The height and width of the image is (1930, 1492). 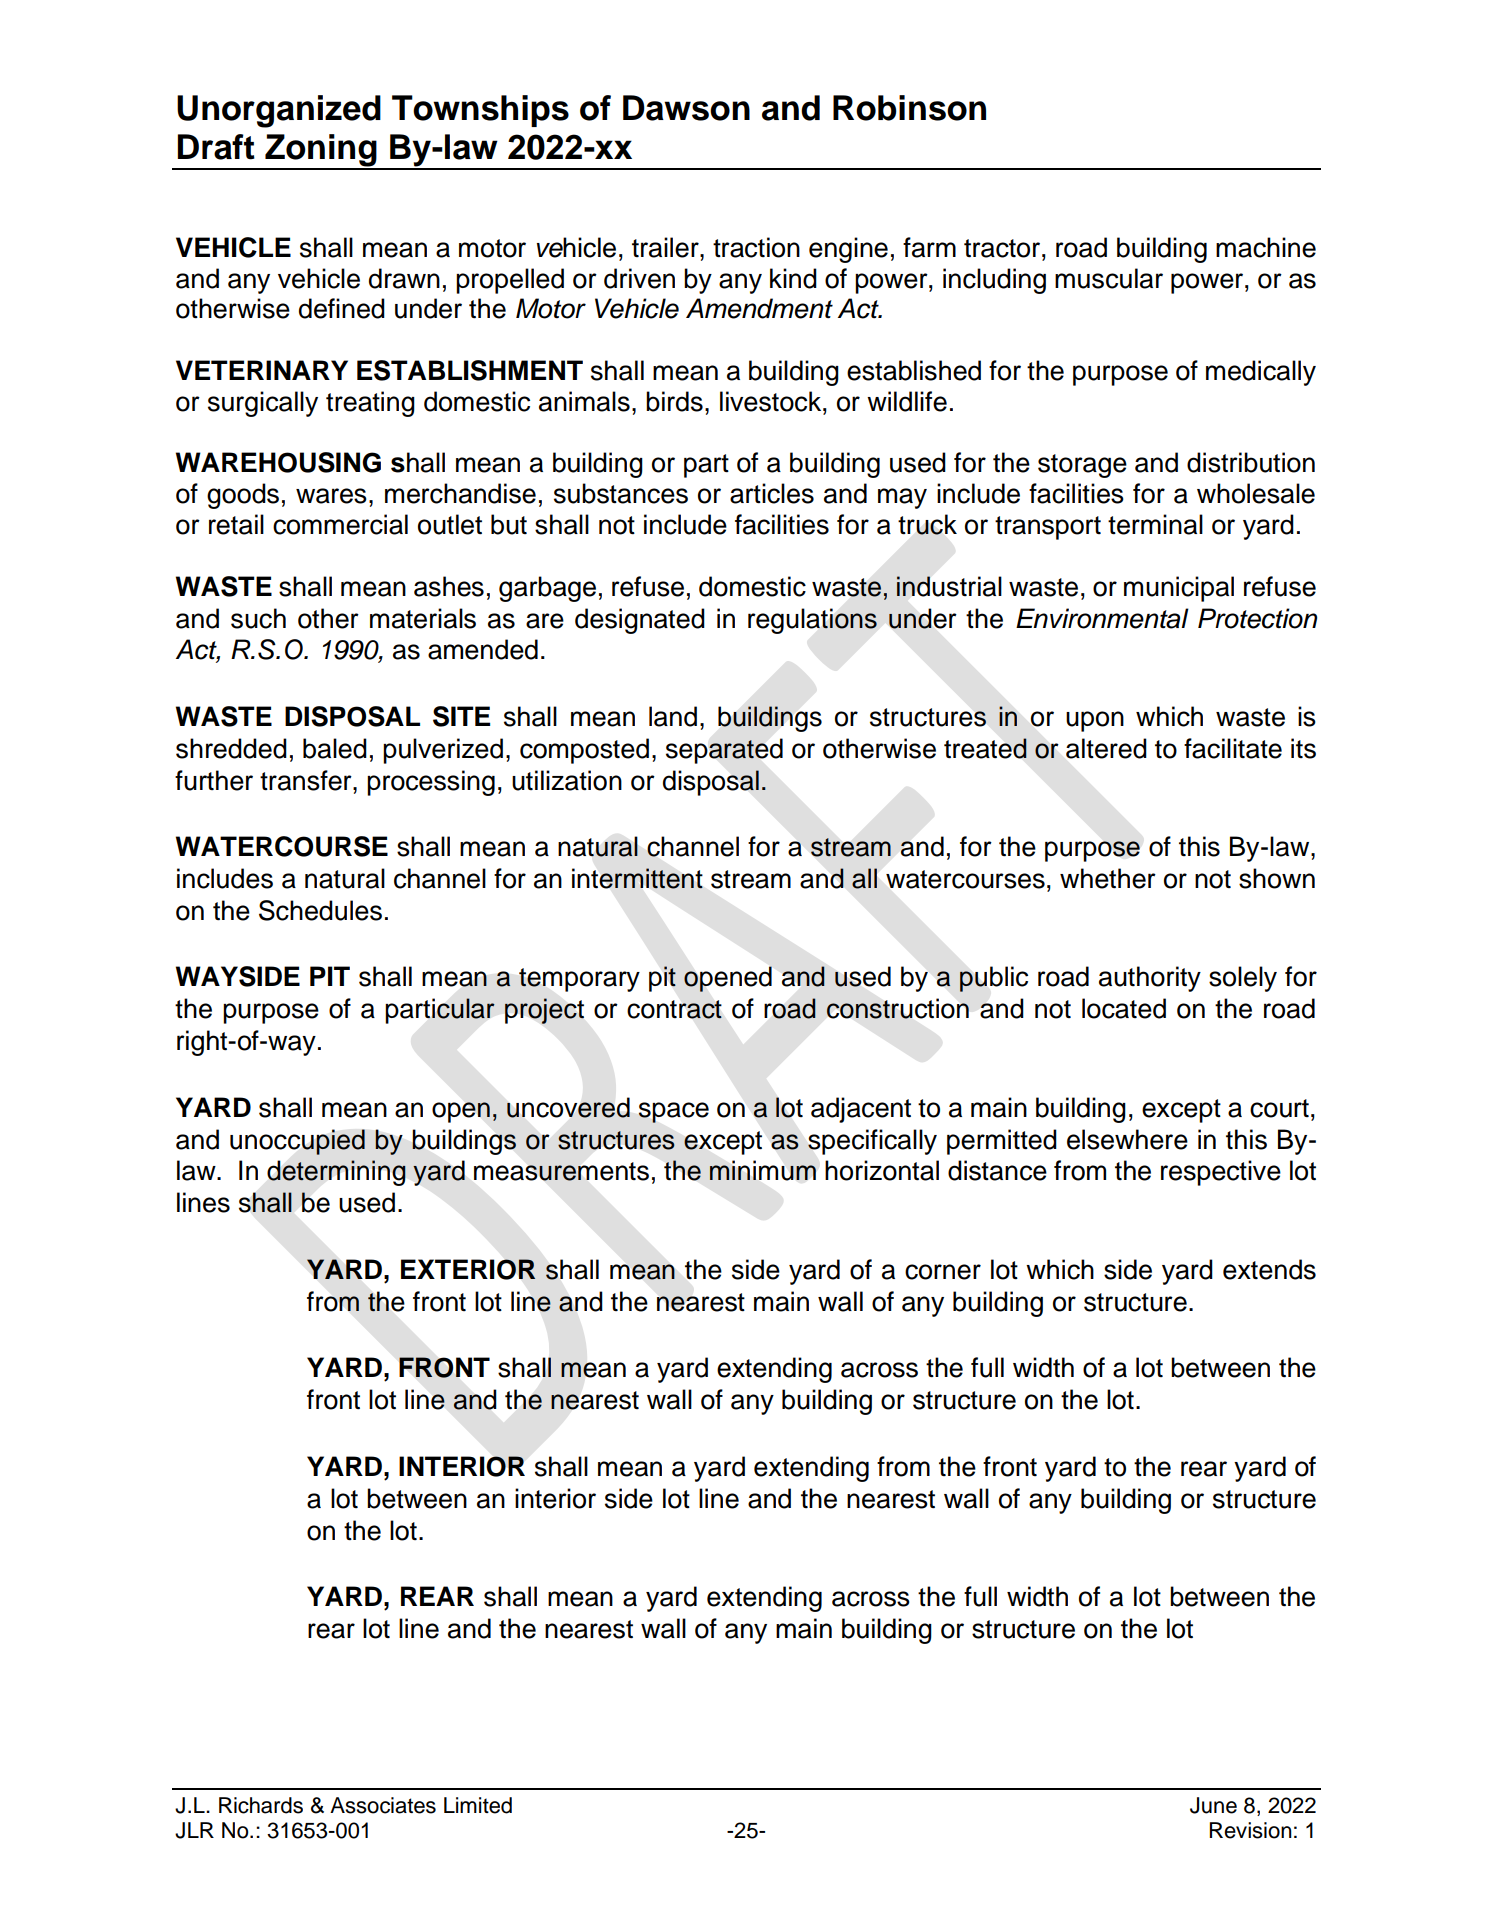 What do you see at coordinates (478, 1805) in the image?
I see `Limited` at bounding box center [478, 1805].
